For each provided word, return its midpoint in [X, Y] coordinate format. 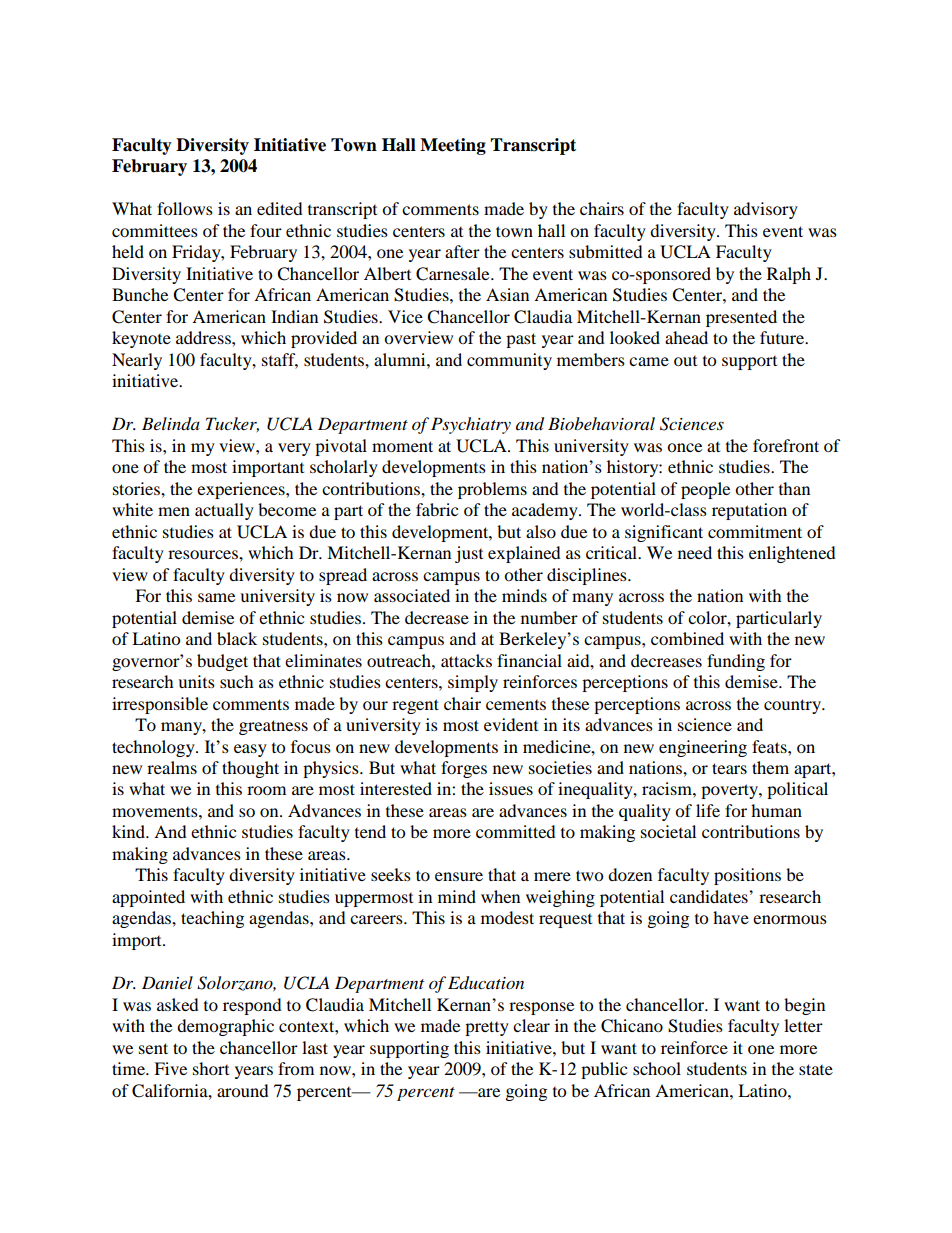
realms [172, 767]
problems [492, 490]
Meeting [453, 146]
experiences [242, 490]
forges [464, 769]
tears [729, 768]
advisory [766, 210]
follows [185, 208]
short [211, 1068]
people [705, 490]
